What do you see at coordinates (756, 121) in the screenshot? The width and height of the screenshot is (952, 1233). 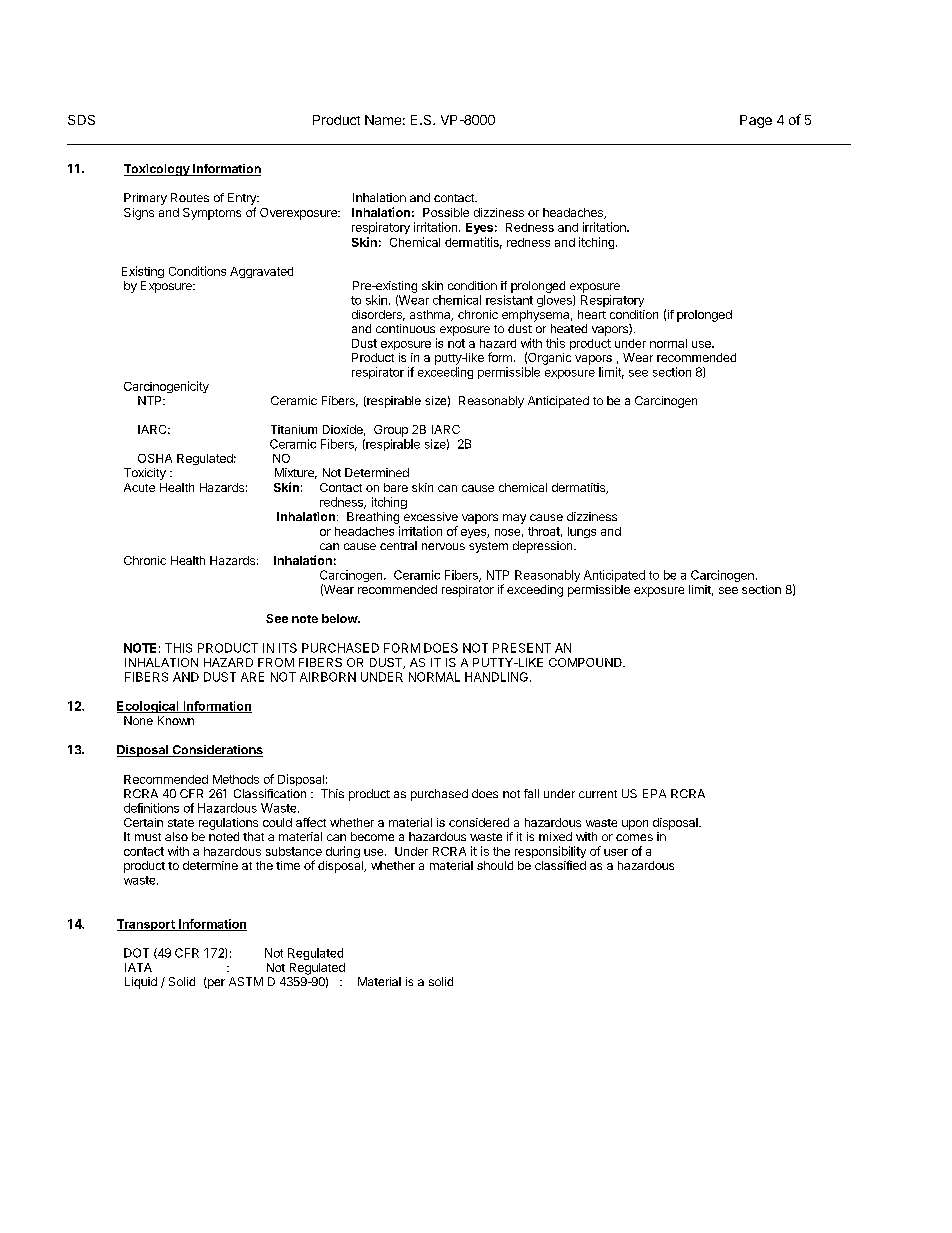 I see `Page` at bounding box center [756, 121].
